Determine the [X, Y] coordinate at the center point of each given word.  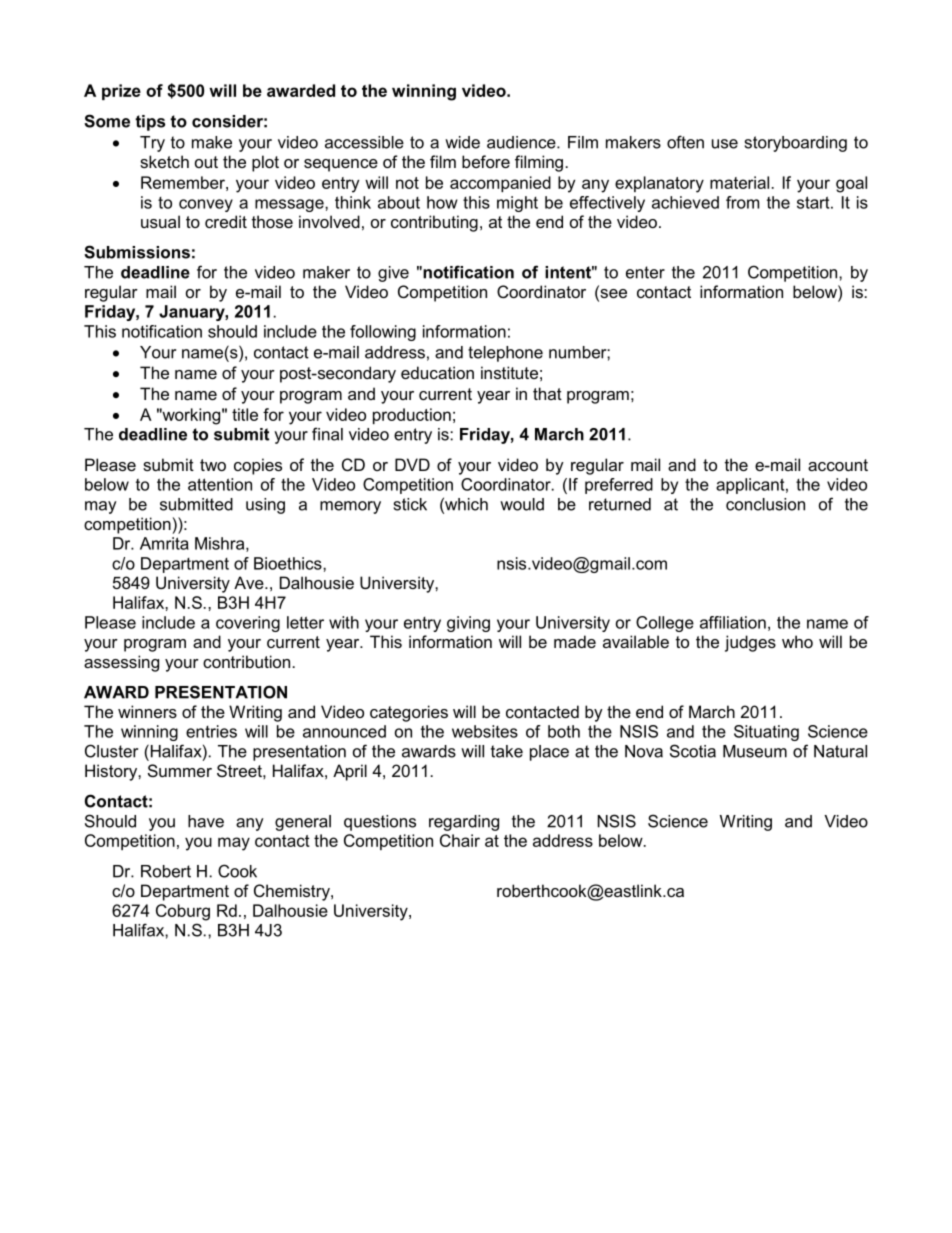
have [206, 821]
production [412, 416]
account [838, 465]
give [393, 274]
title [245, 414]
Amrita [164, 543]
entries [211, 731]
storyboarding [796, 144]
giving [468, 624]
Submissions [137, 252]
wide [462, 142]
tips [150, 123]
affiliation [733, 622]
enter [645, 272]
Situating [766, 733]
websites [485, 731]
